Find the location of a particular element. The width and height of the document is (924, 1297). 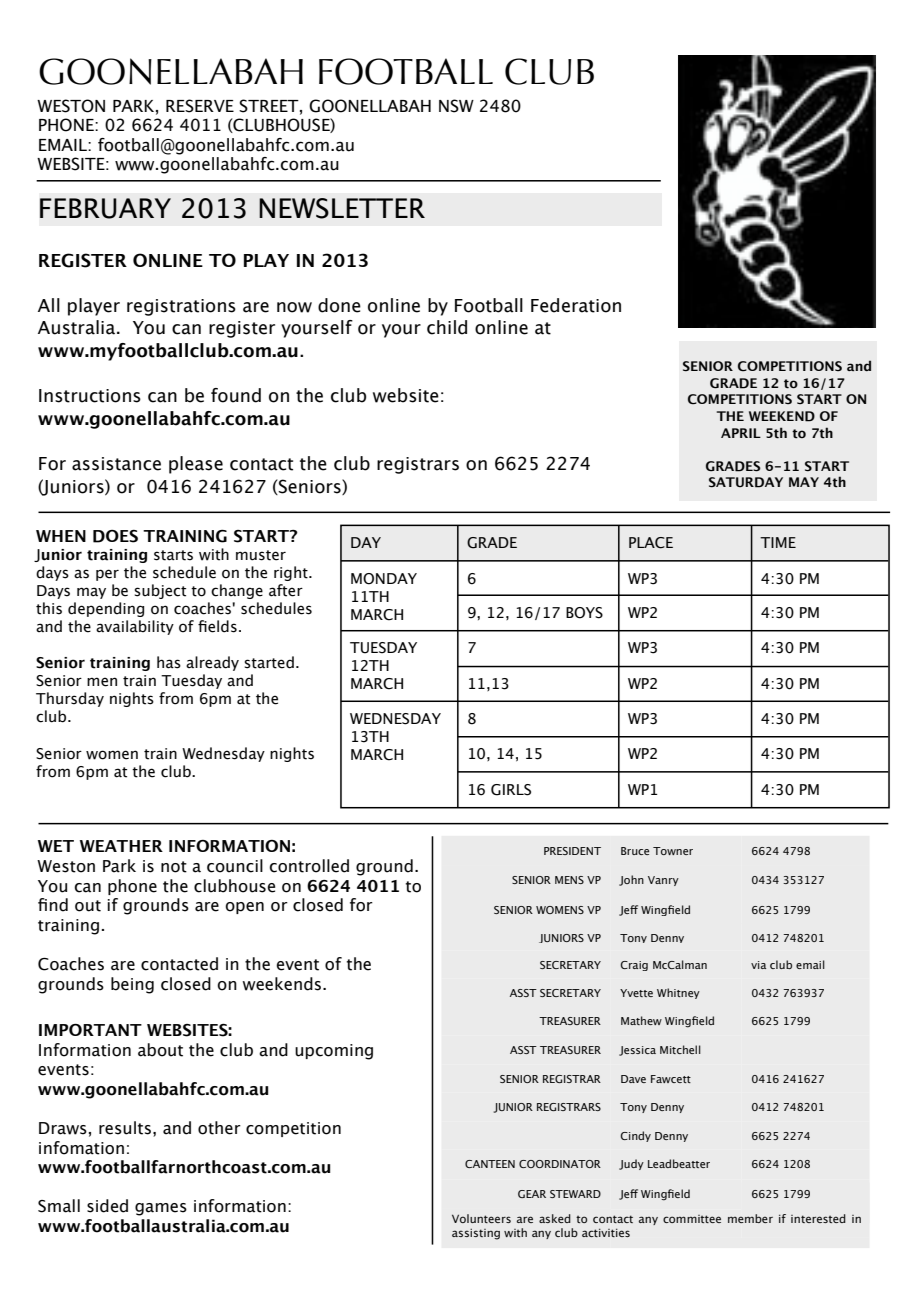

Volunteers is located at coordinates (481, 1218).
